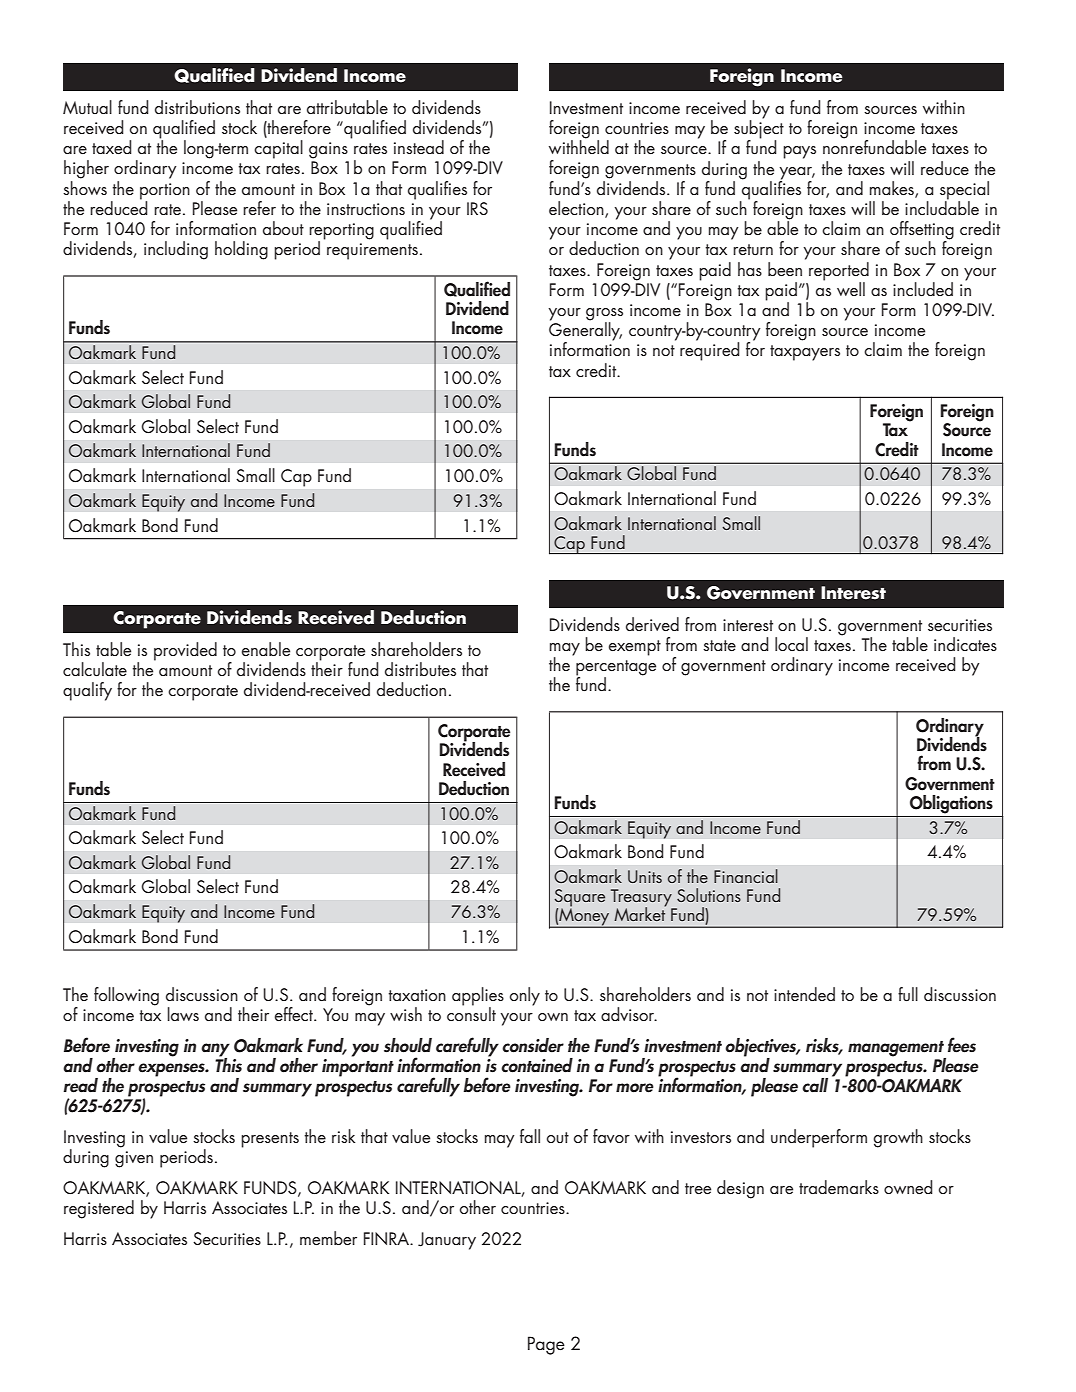 The width and height of the screenshot is (1076, 1392). I want to click on intended, so click(804, 994).
